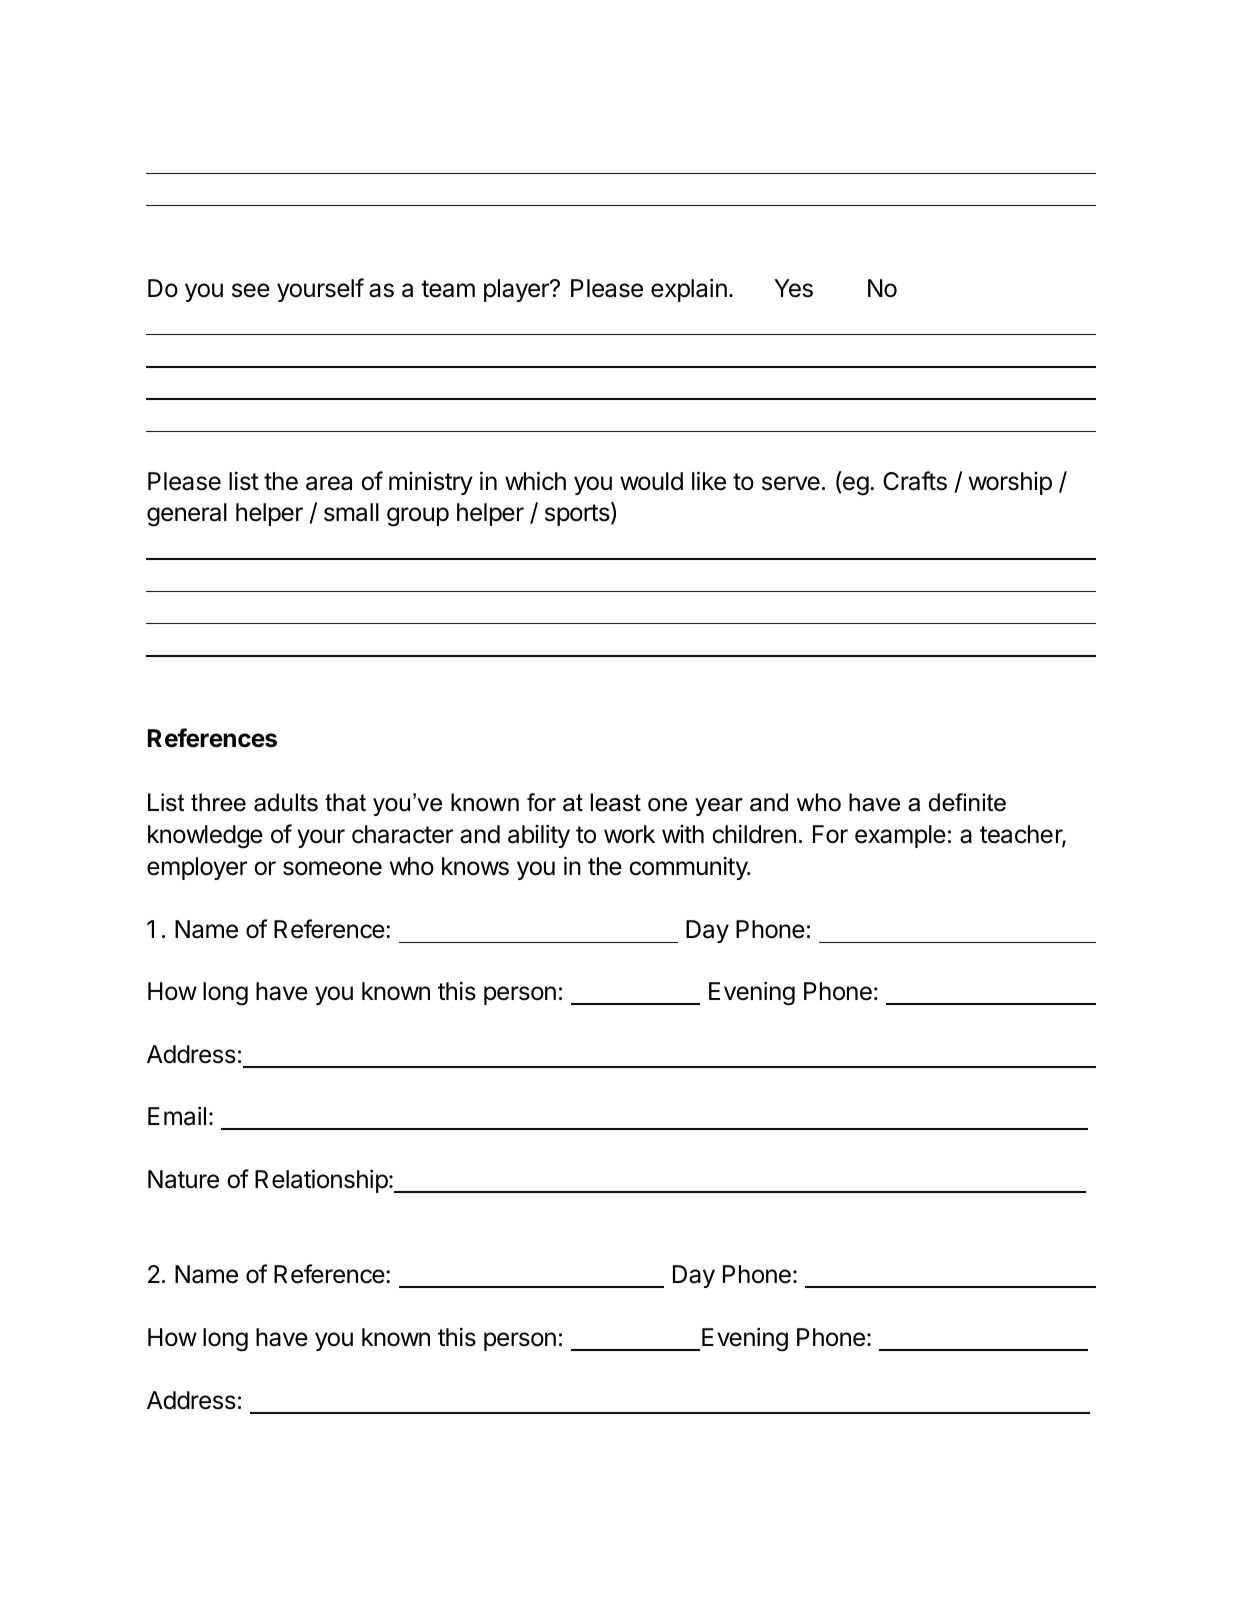  Describe the element at coordinates (651, 481) in the document. I see `would` at that location.
